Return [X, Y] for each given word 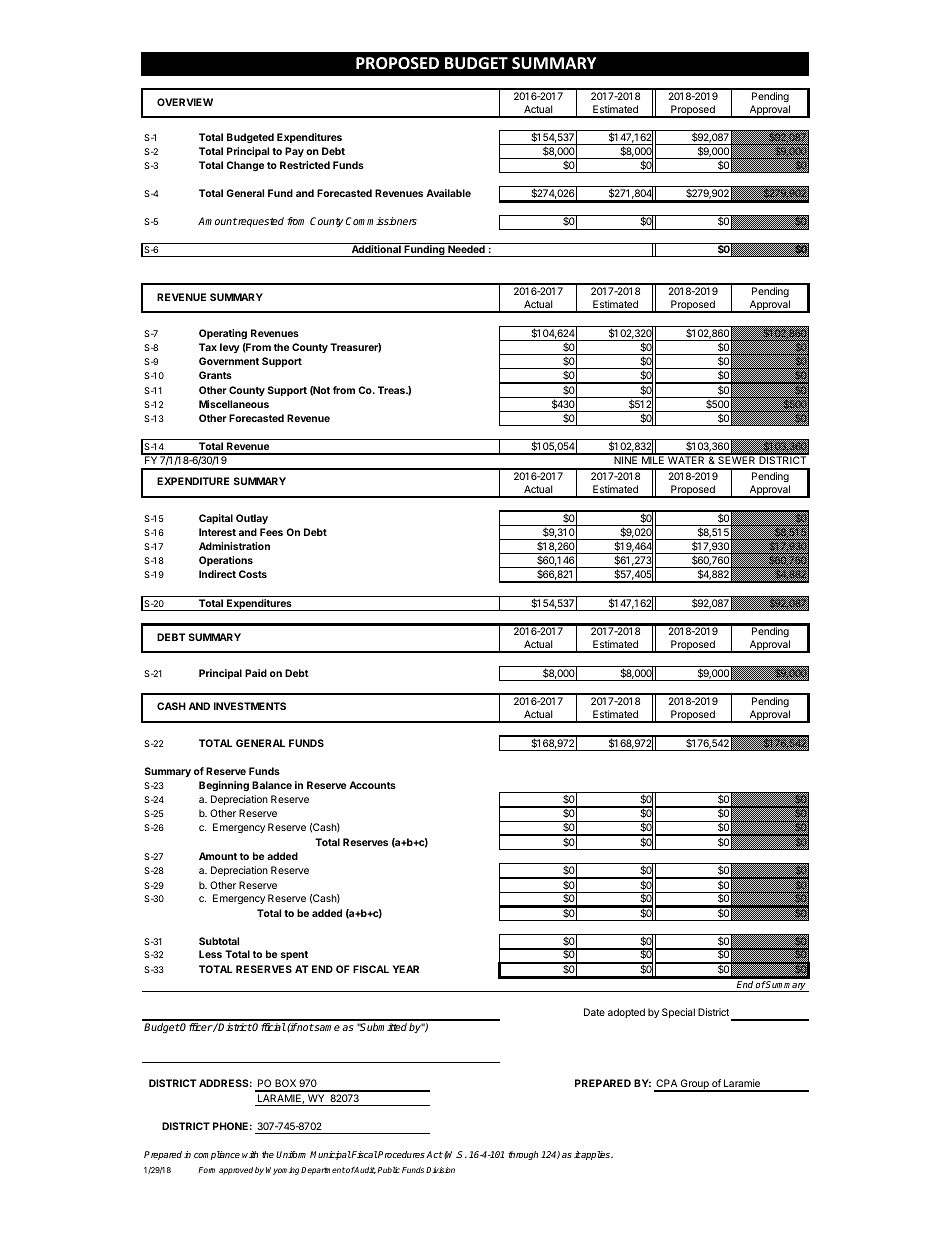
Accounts [372, 785]
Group [695, 1085]
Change [245, 166]
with [250, 1154]
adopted [626, 1013]
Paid [256, 673]
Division [440, 1170]
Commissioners [381, 221]
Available [448, 193]
